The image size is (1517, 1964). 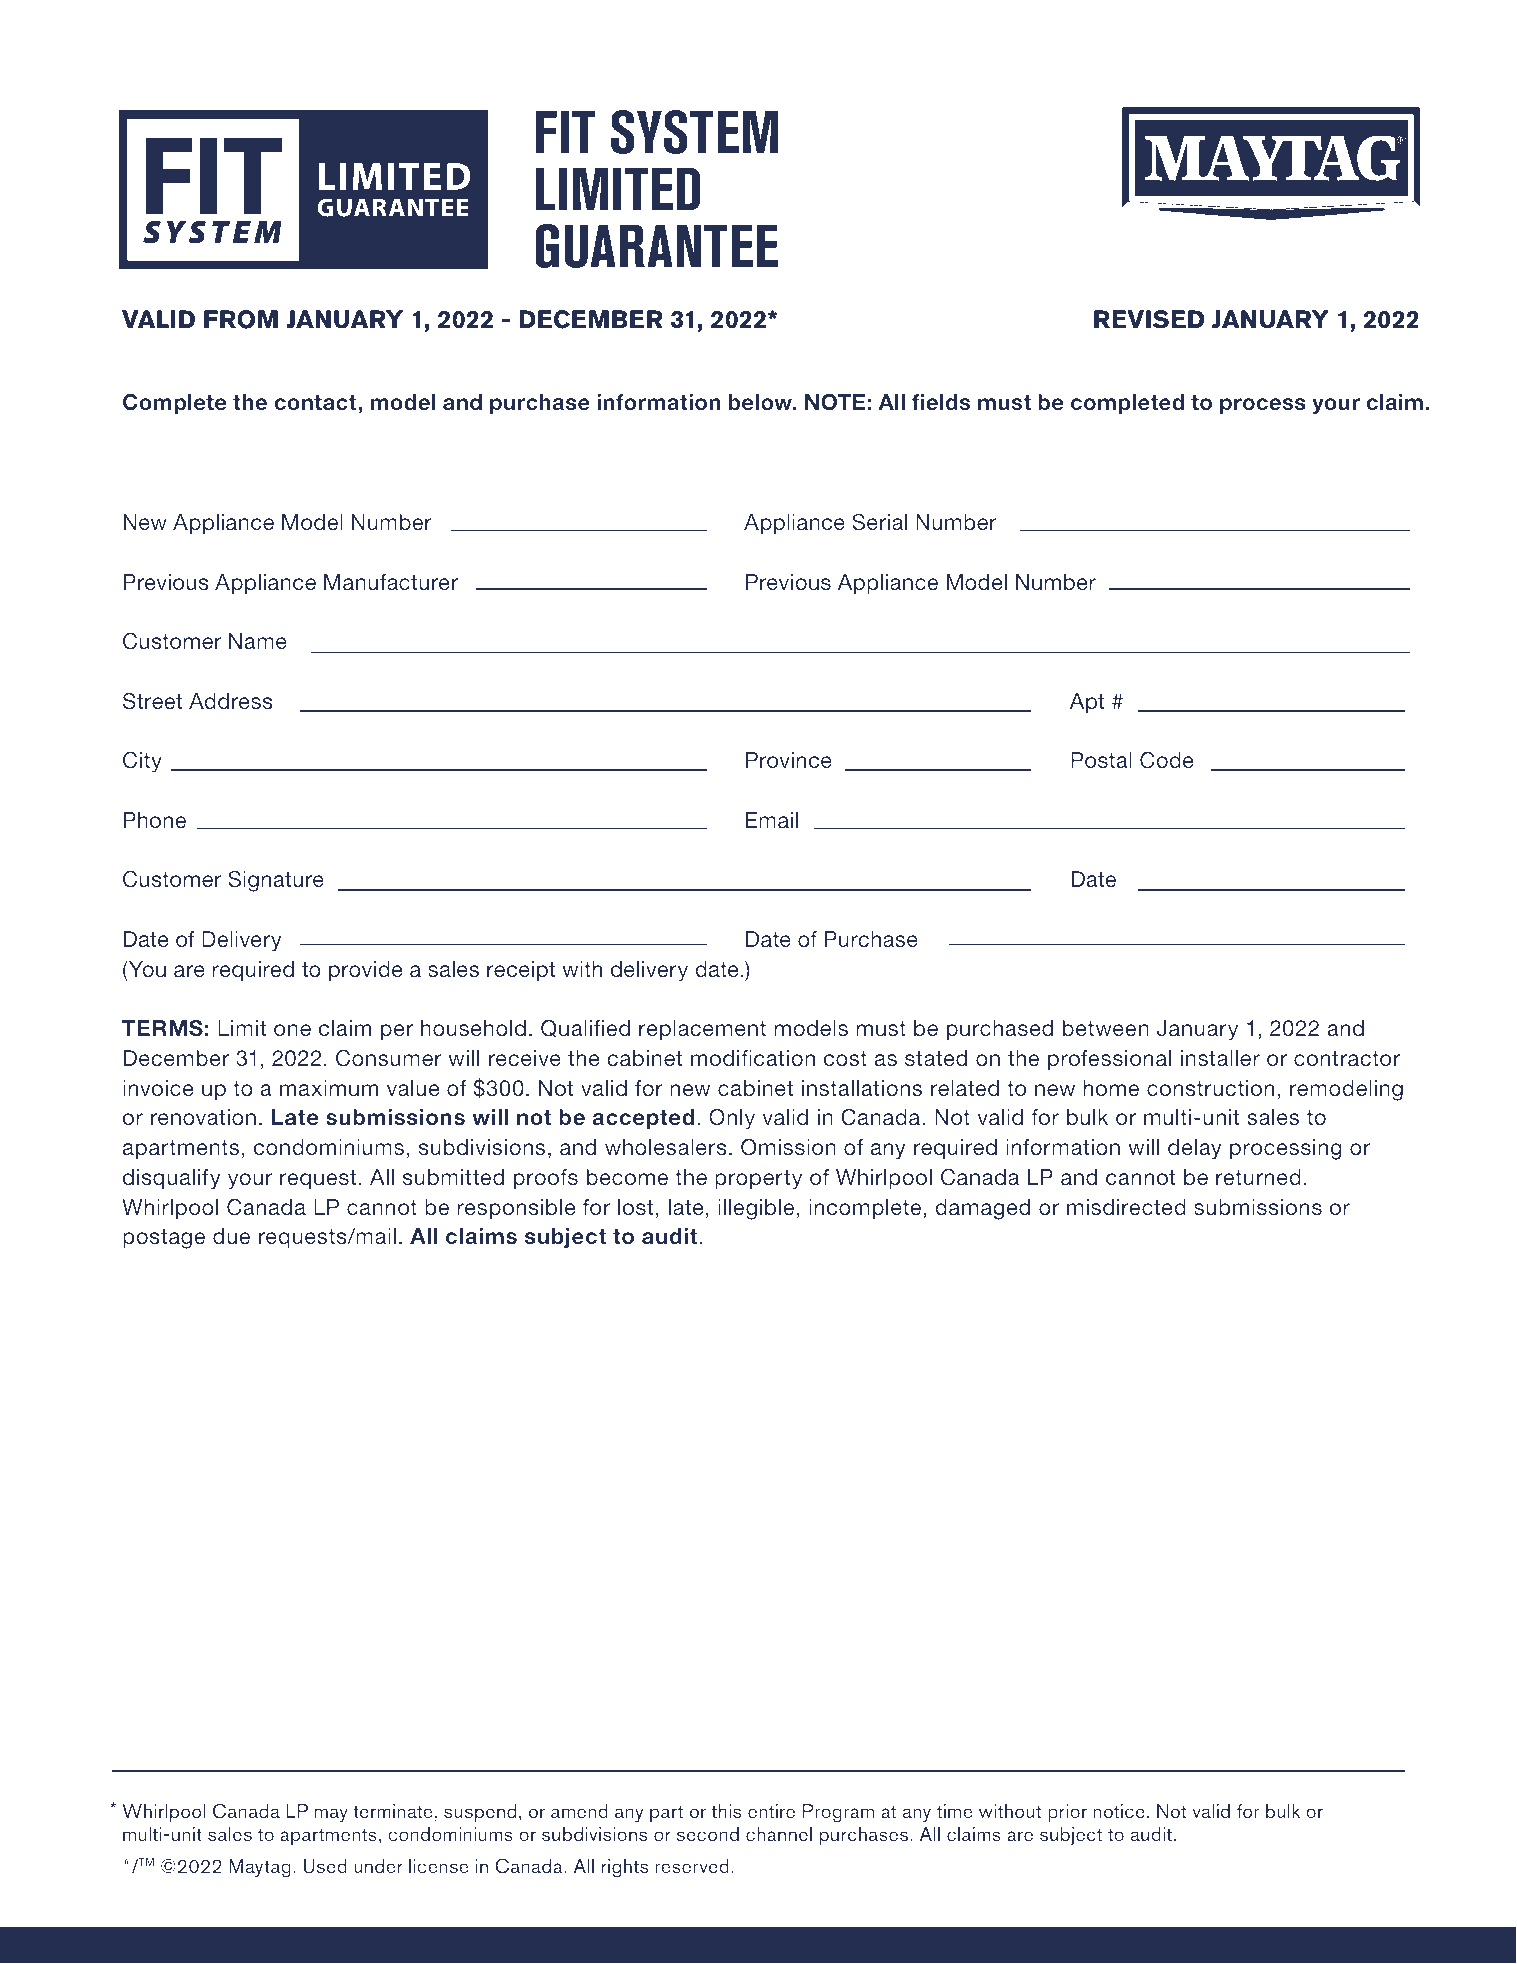 I want to click on notice, so click(x=1119, y=1811).
